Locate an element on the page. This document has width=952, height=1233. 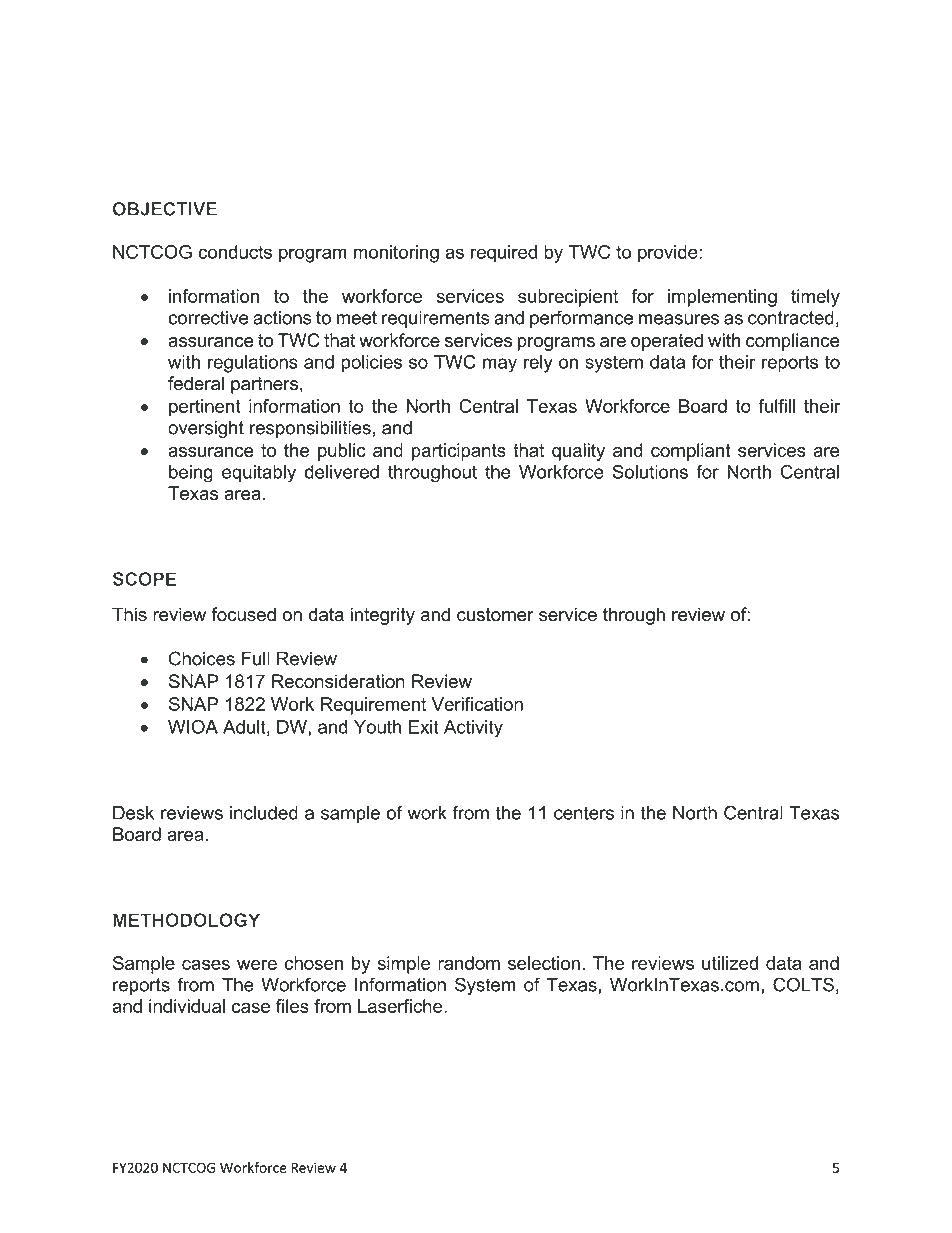
compliant is located at coordinates (691, 452).
